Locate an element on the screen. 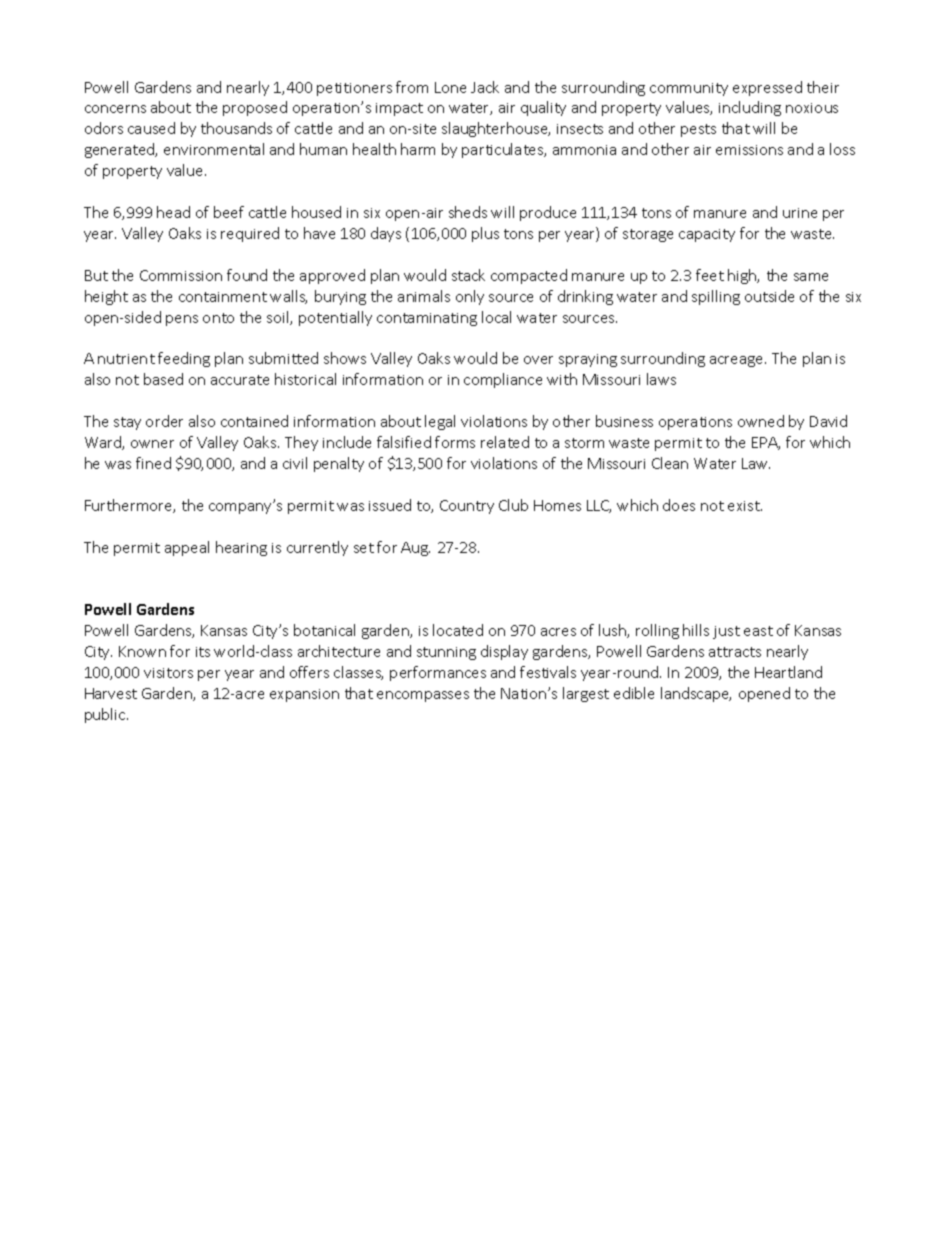 The width and height of the screenshot is (952, 1233). legal is located at coordinates (440, 422).
